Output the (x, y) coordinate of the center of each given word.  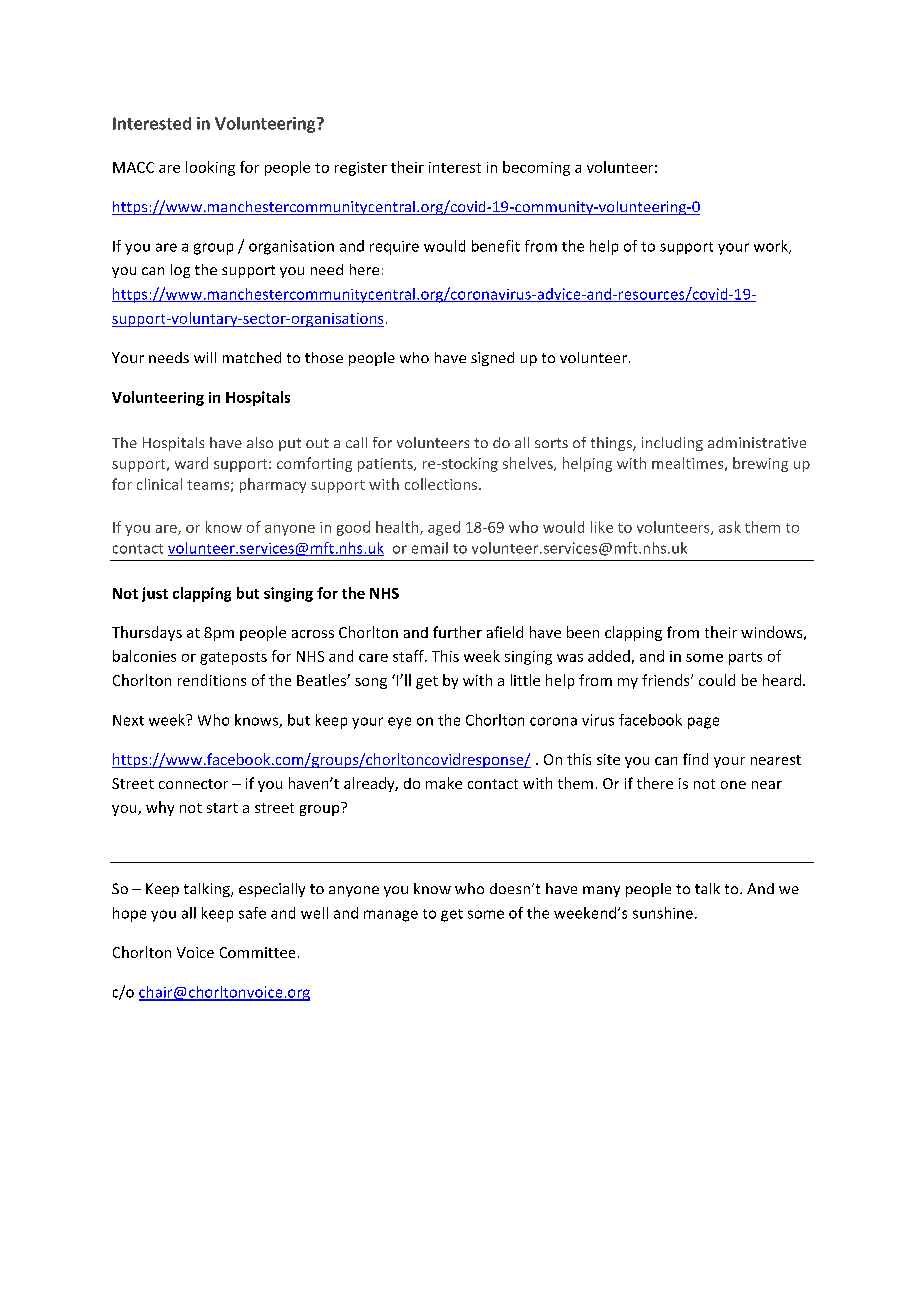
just (155, 594)
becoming (536, 168)
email (430, 548)
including (672, 444)
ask (730, 527)
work (772, 247)
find (695, 759)
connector (193, 784)
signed (492, 359)
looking (210, 168)
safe (252, 913)
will (205, 357)
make (444, 783)
